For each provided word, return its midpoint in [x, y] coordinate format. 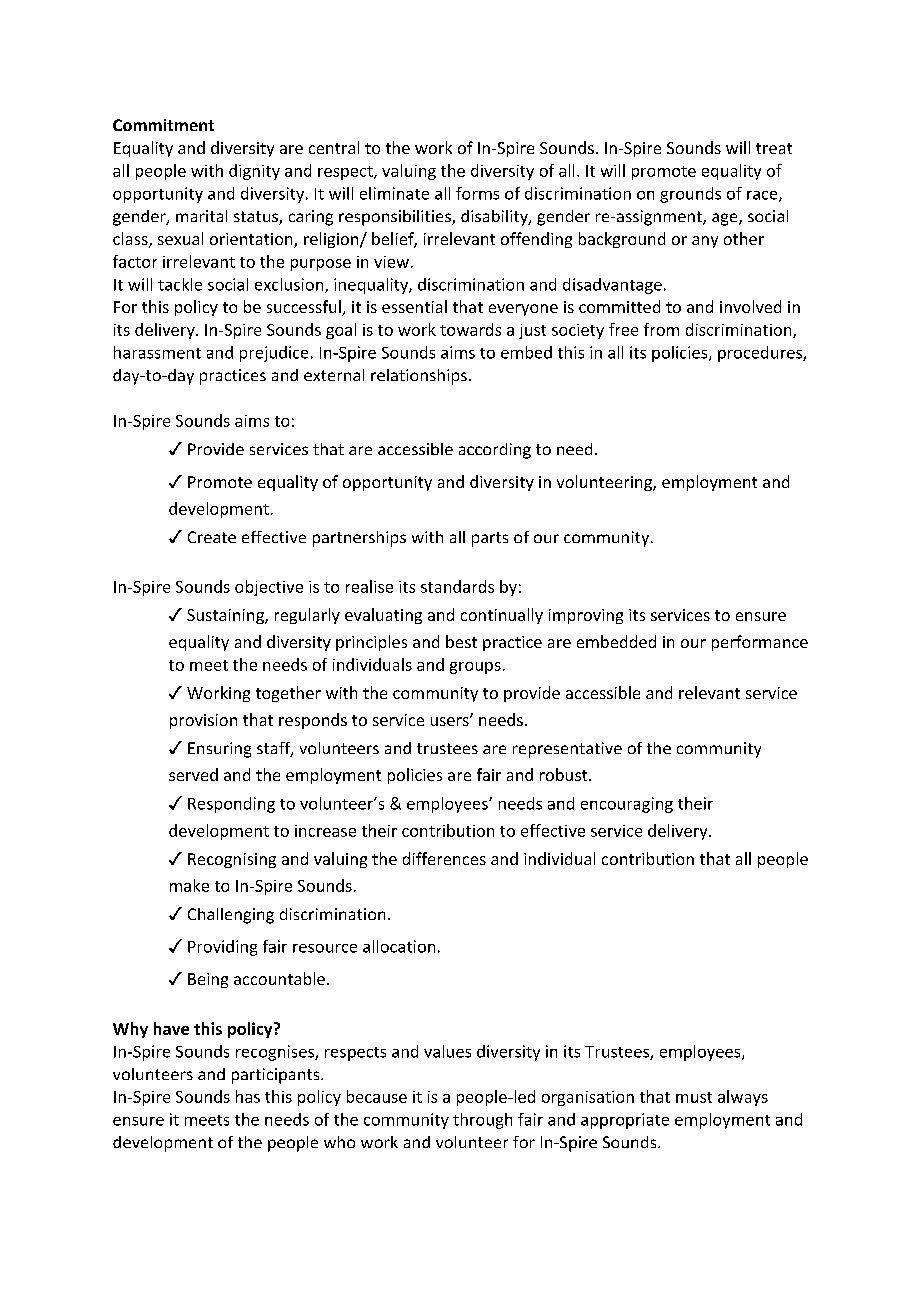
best [461, 641]
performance [760, 643]
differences [444, 858]
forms [477, 193]
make [189, 885]
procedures [761, 354]
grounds [690, 195]
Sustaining [226, 616]
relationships [419, 377]
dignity [254, 172]
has [248, 1096]
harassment [157, 352]
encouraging [627, 805]
